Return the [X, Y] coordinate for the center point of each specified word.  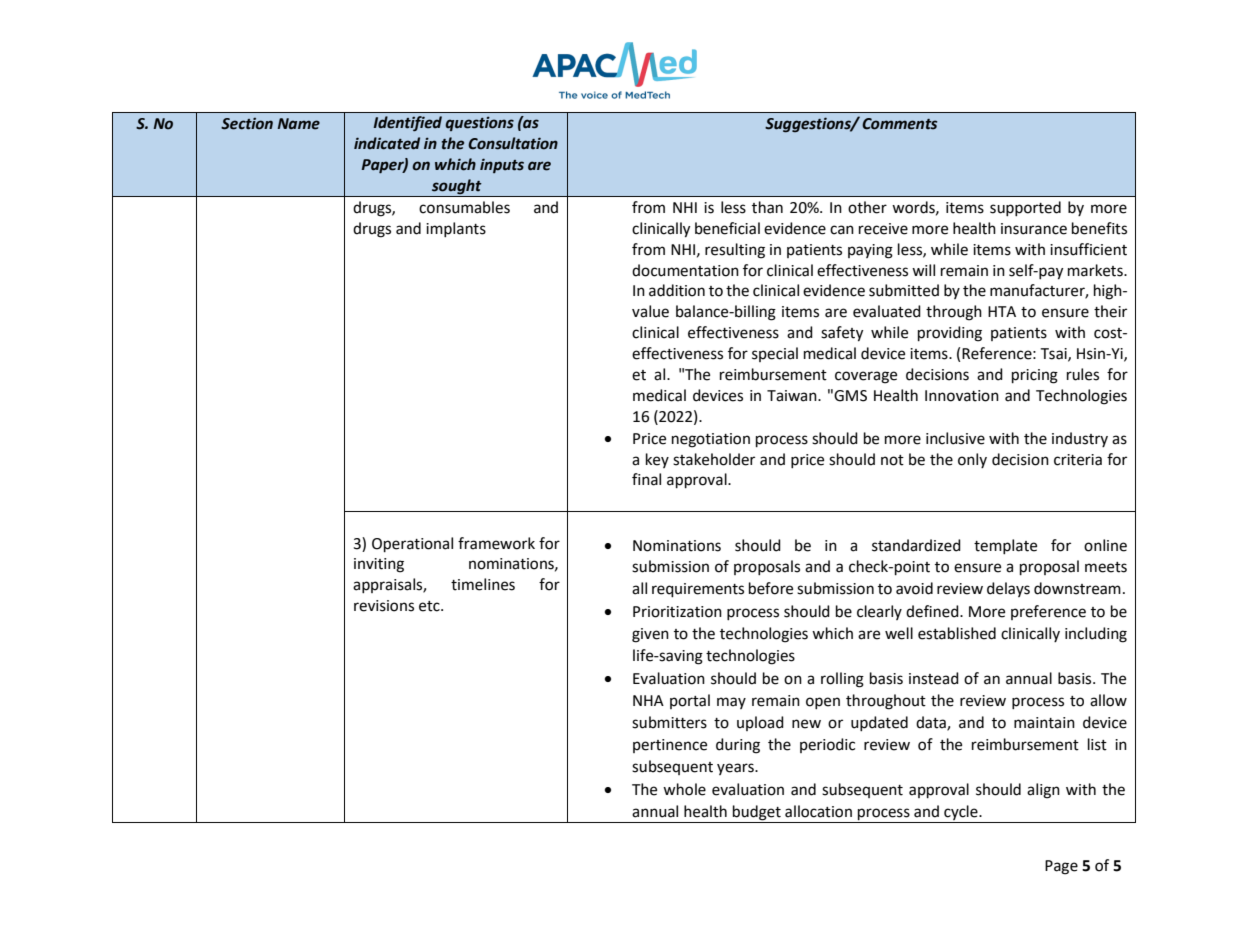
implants [456, 229]
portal [690, 701]
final [646, 479]
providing [950, 334]
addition [677, 290]
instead [934, 678]
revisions [384, 606]
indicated [387, 143]
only [972, 460]
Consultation [513, 143]
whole [684, 789]
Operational [412, 545]
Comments [899, 124]
